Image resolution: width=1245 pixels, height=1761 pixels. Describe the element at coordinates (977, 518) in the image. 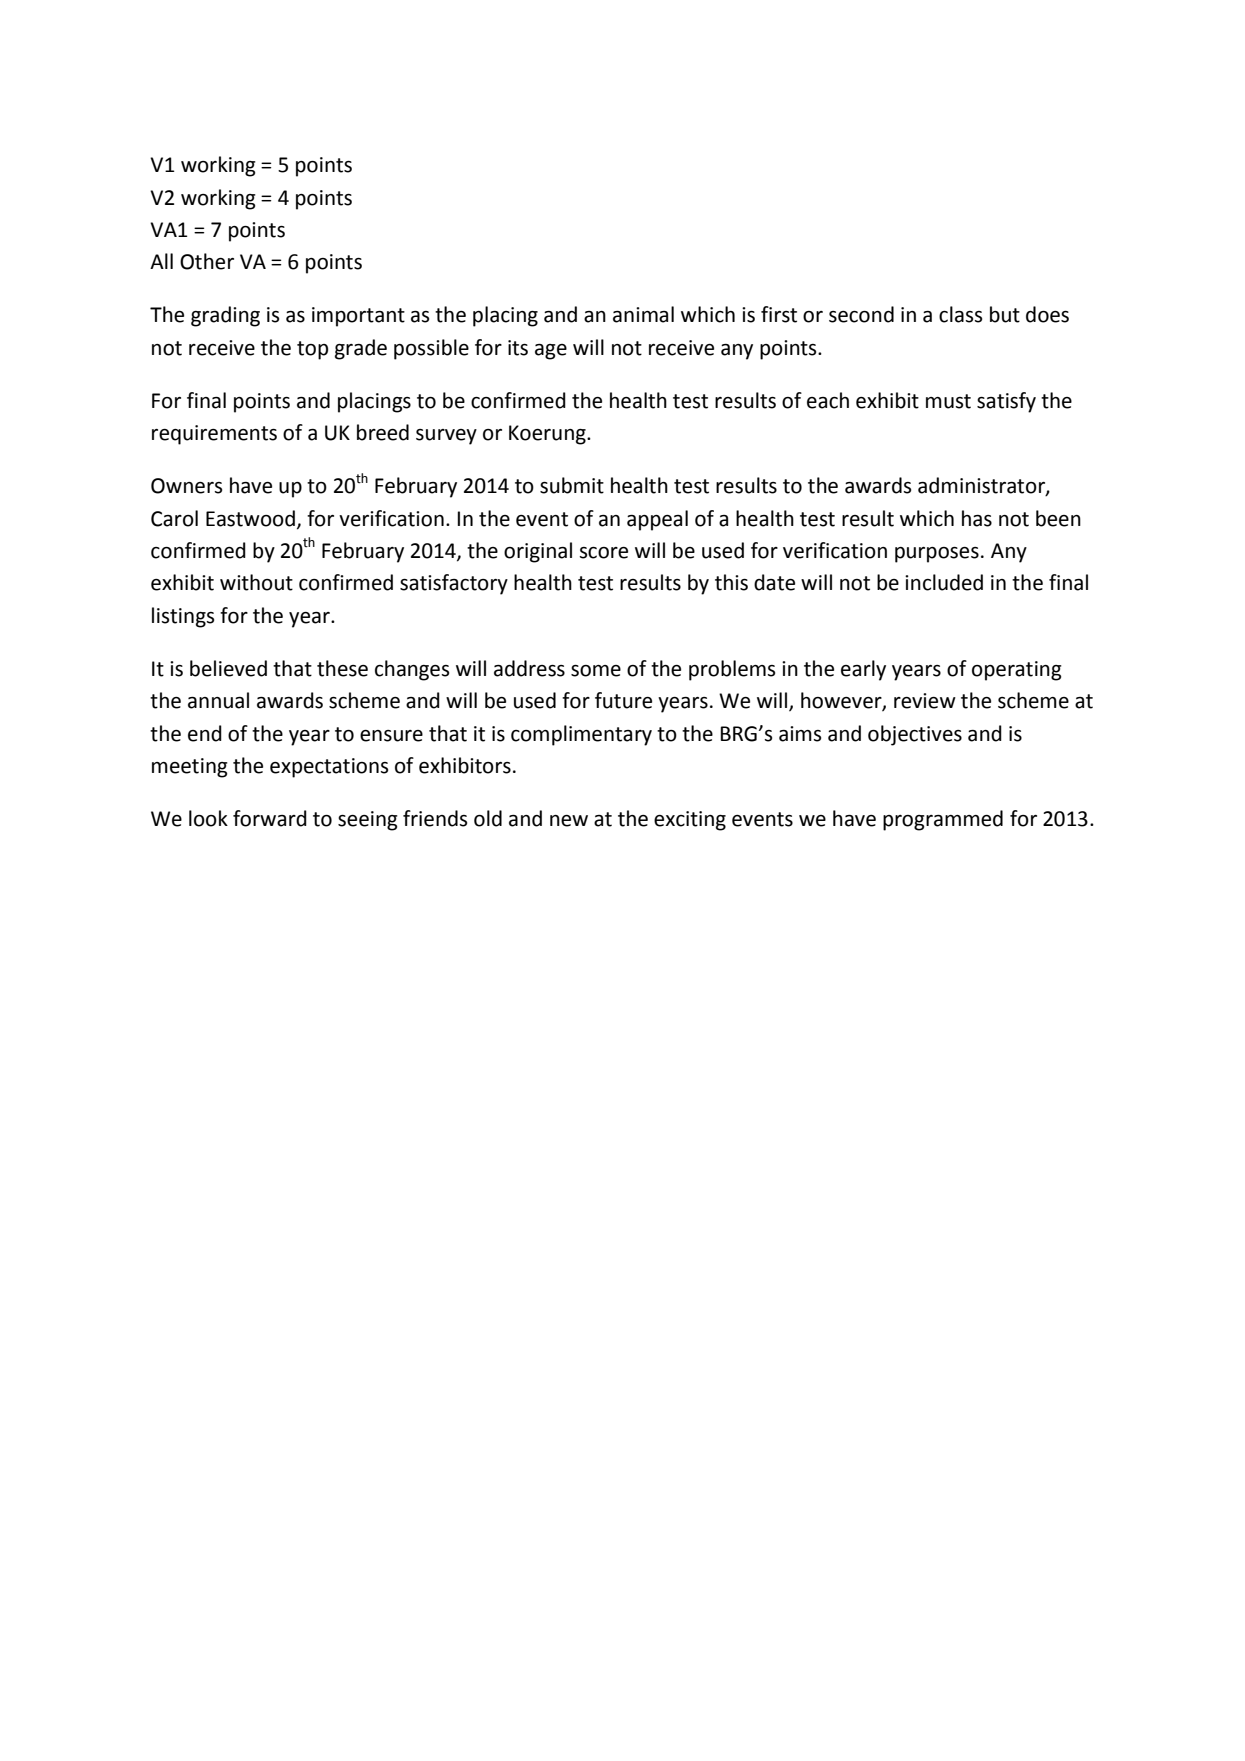

I see `has` at that location.
